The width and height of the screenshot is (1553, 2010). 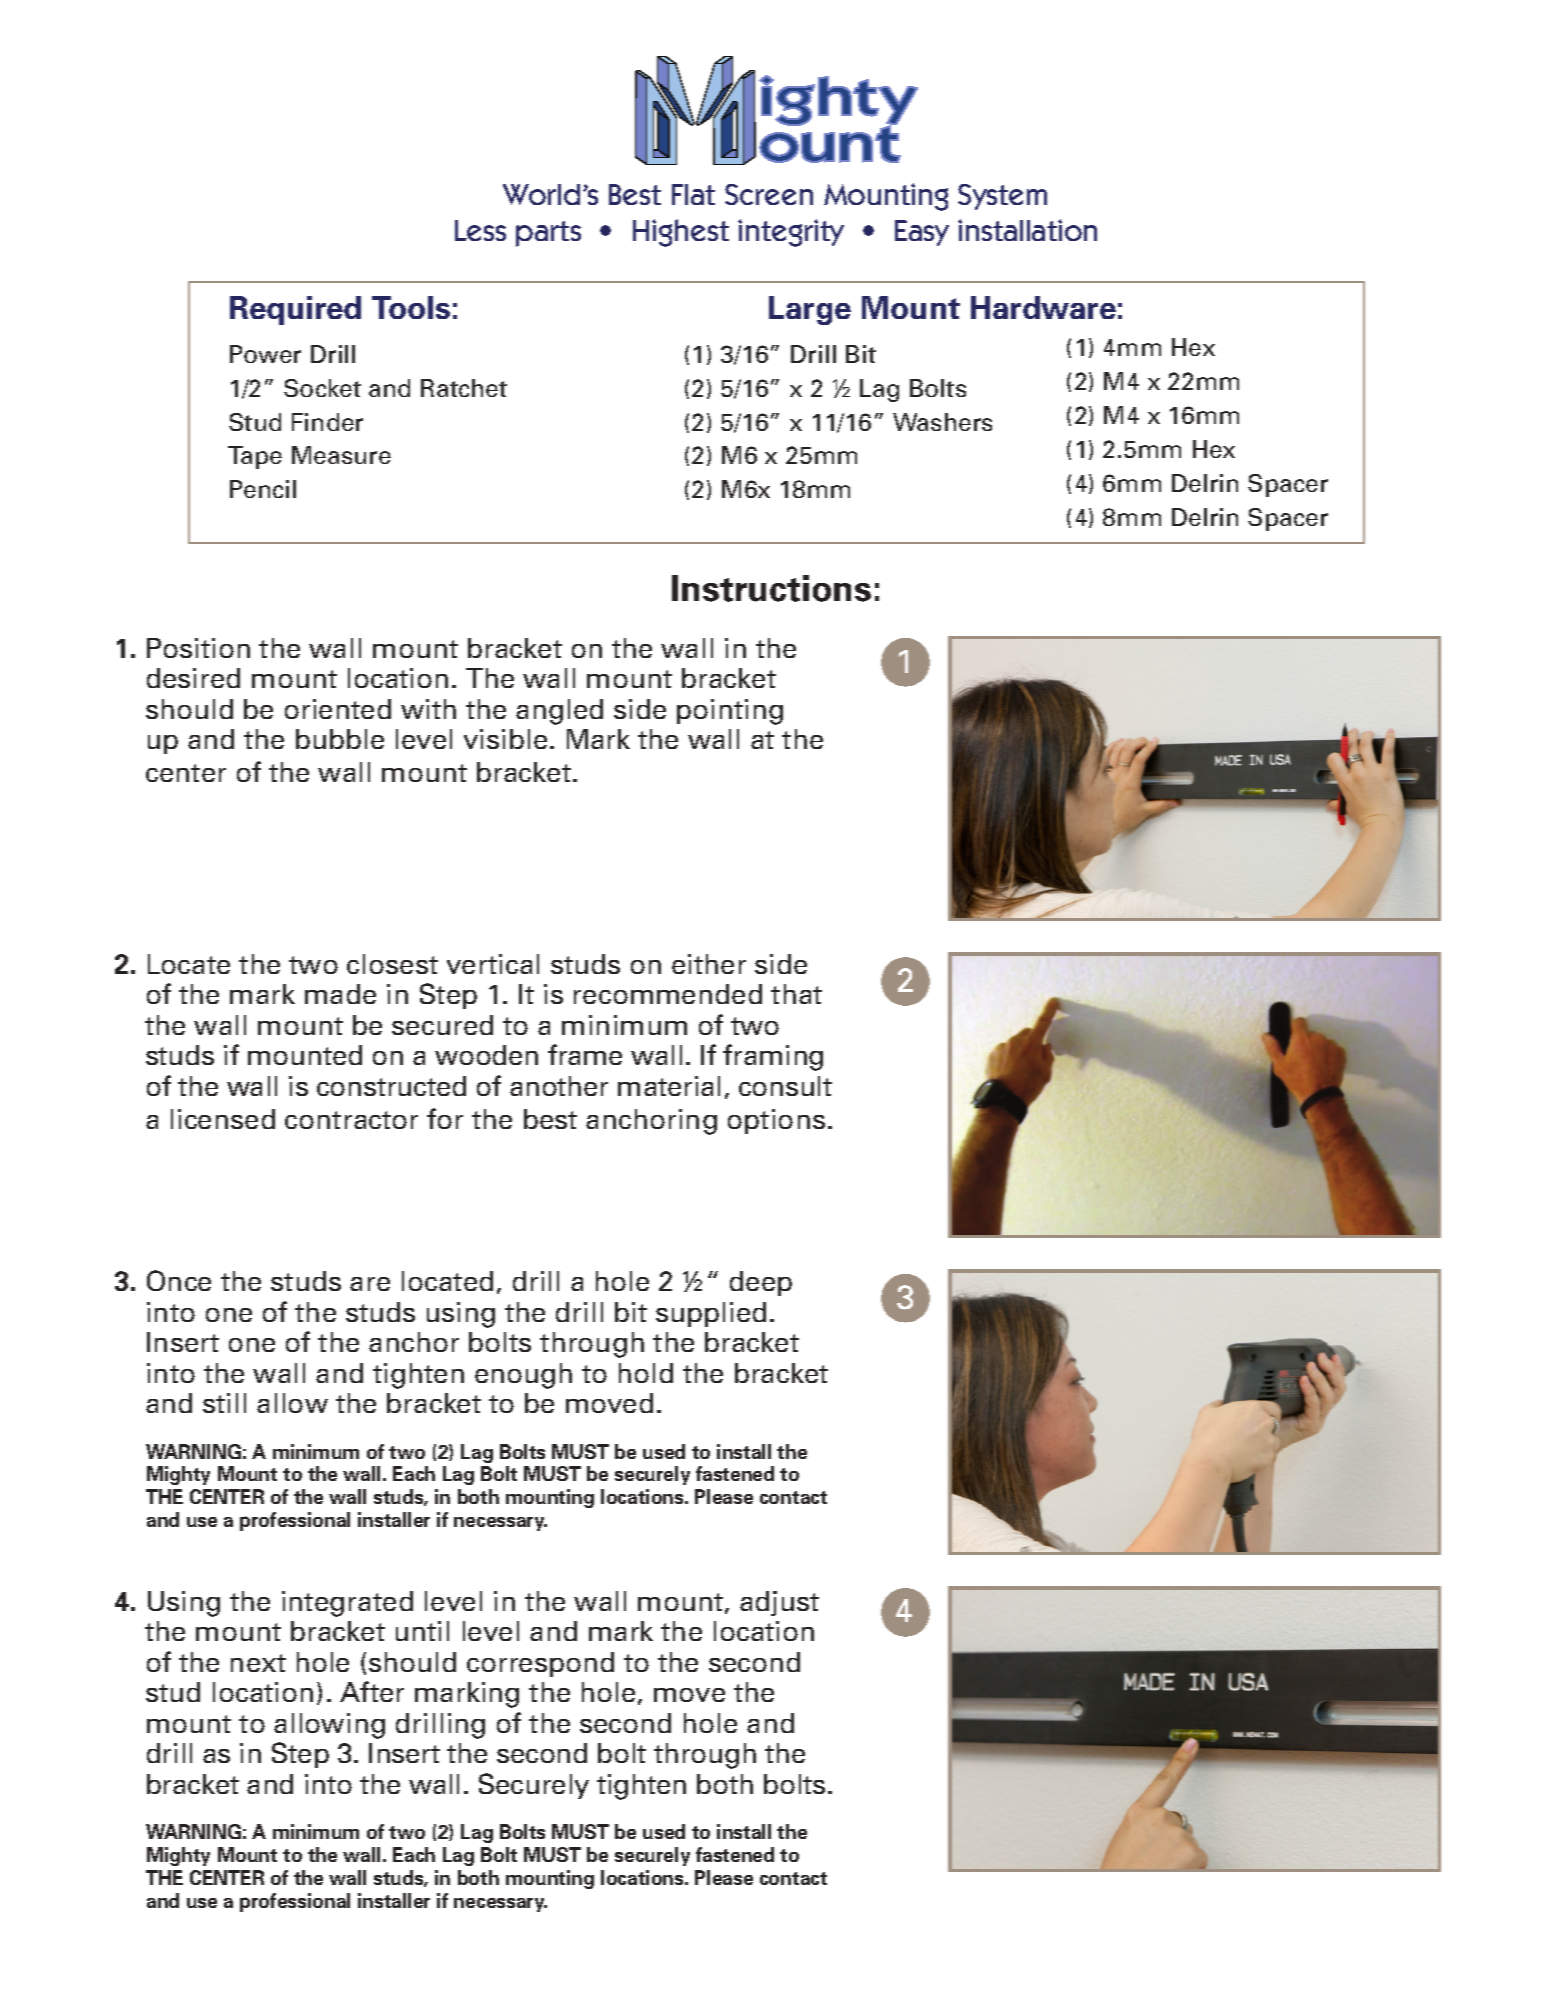 What do you see at coordinates (295, 310) in the screenshot?
I see `Required` at bounding box center [295, 310].
